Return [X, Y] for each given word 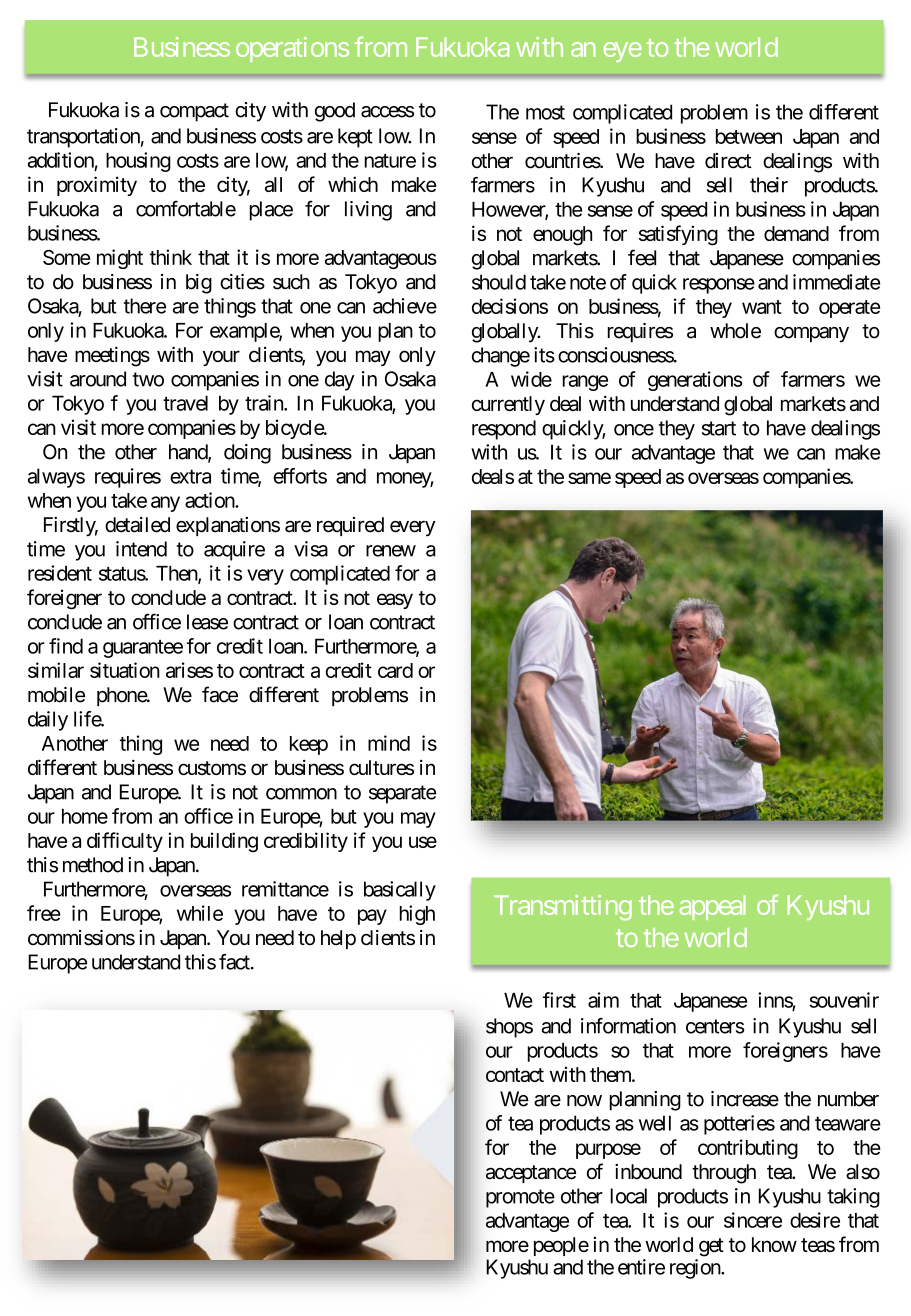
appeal [713, 907]
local [629, 1196]
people [561, 1246]
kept [355, 138]
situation [125, 670]
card [395, 670]
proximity [97, 186]
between [749, 136]
